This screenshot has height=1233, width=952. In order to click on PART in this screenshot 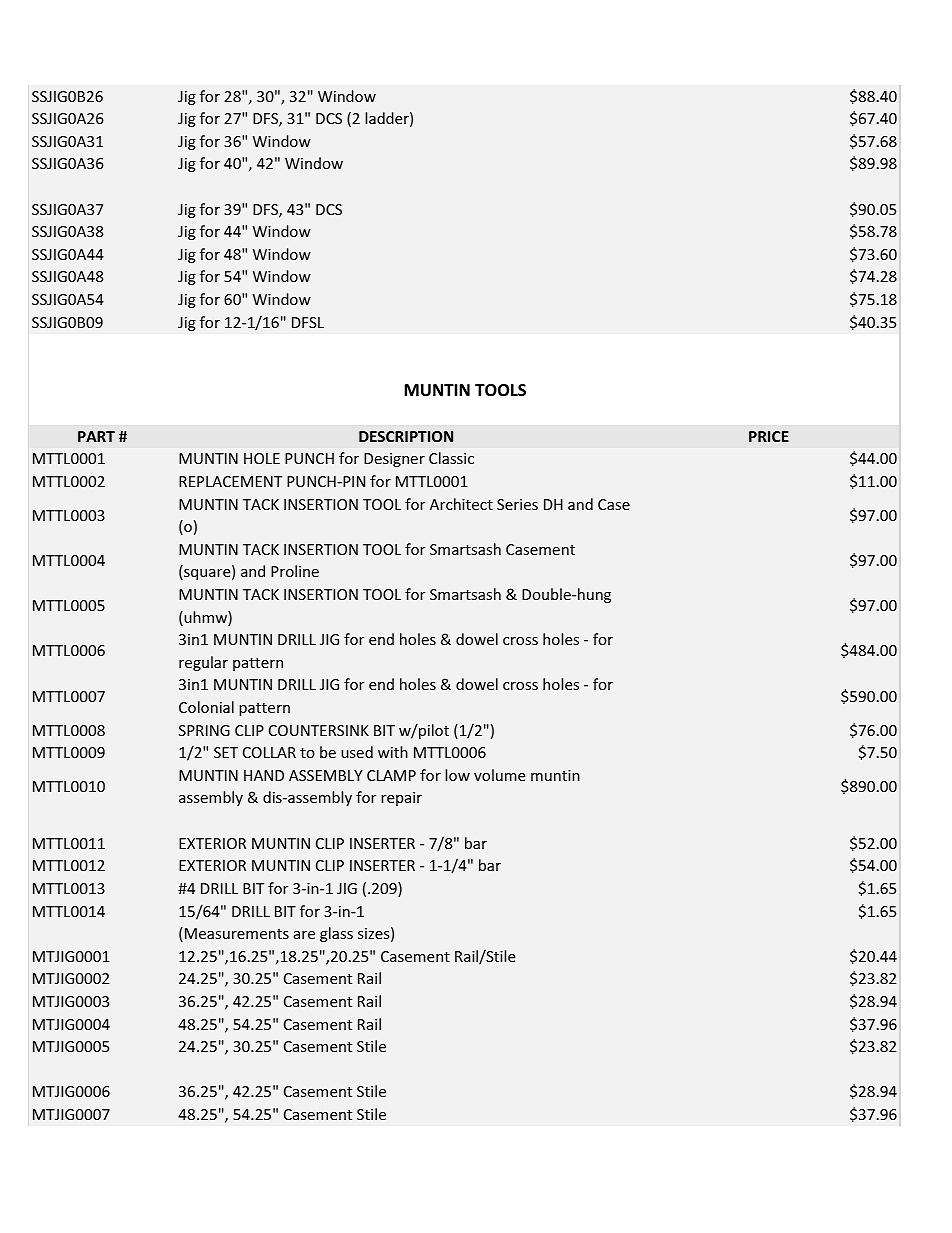, I will do `click(96, 436)`.
